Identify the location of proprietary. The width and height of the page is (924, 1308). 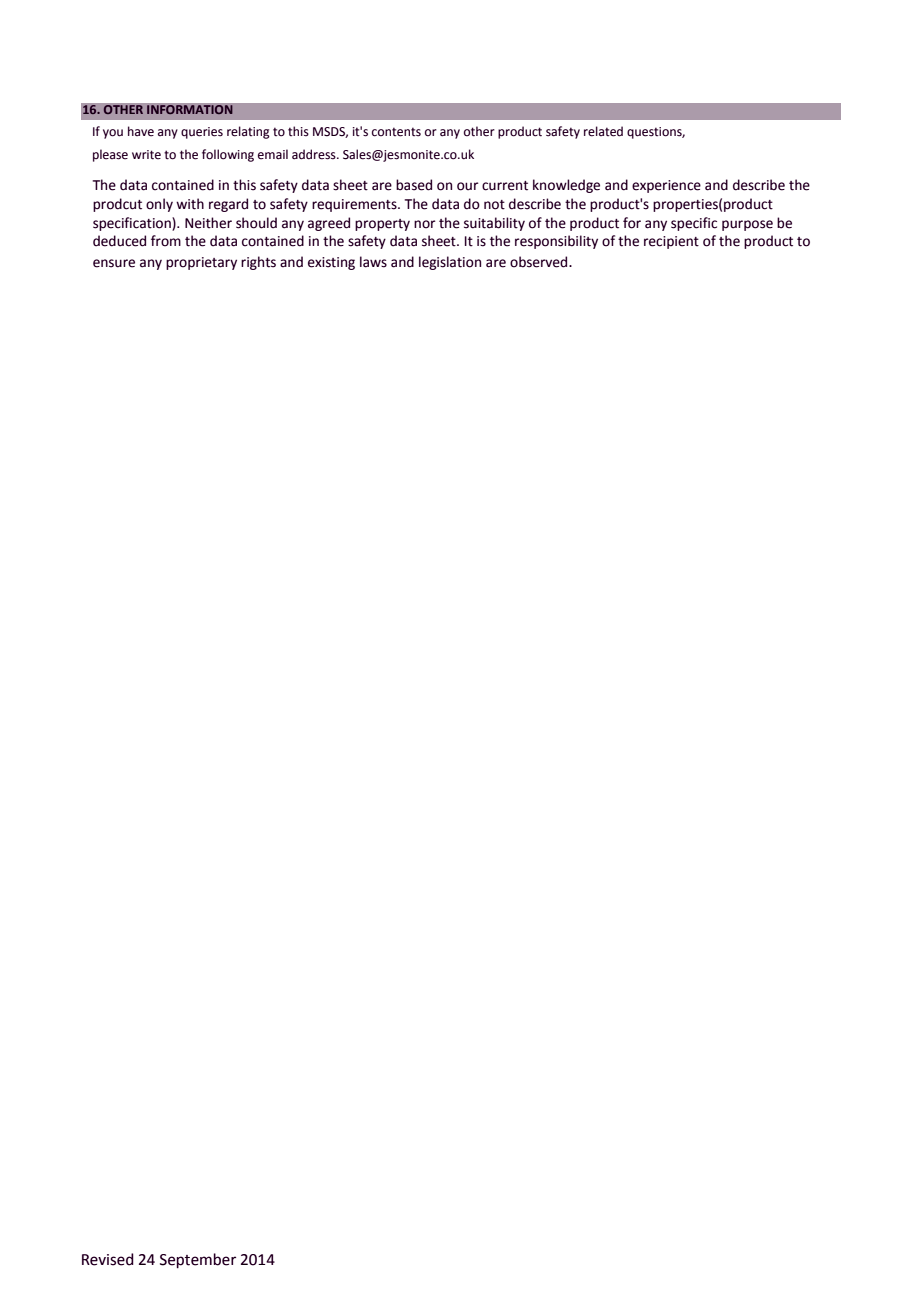
(201, 263).
